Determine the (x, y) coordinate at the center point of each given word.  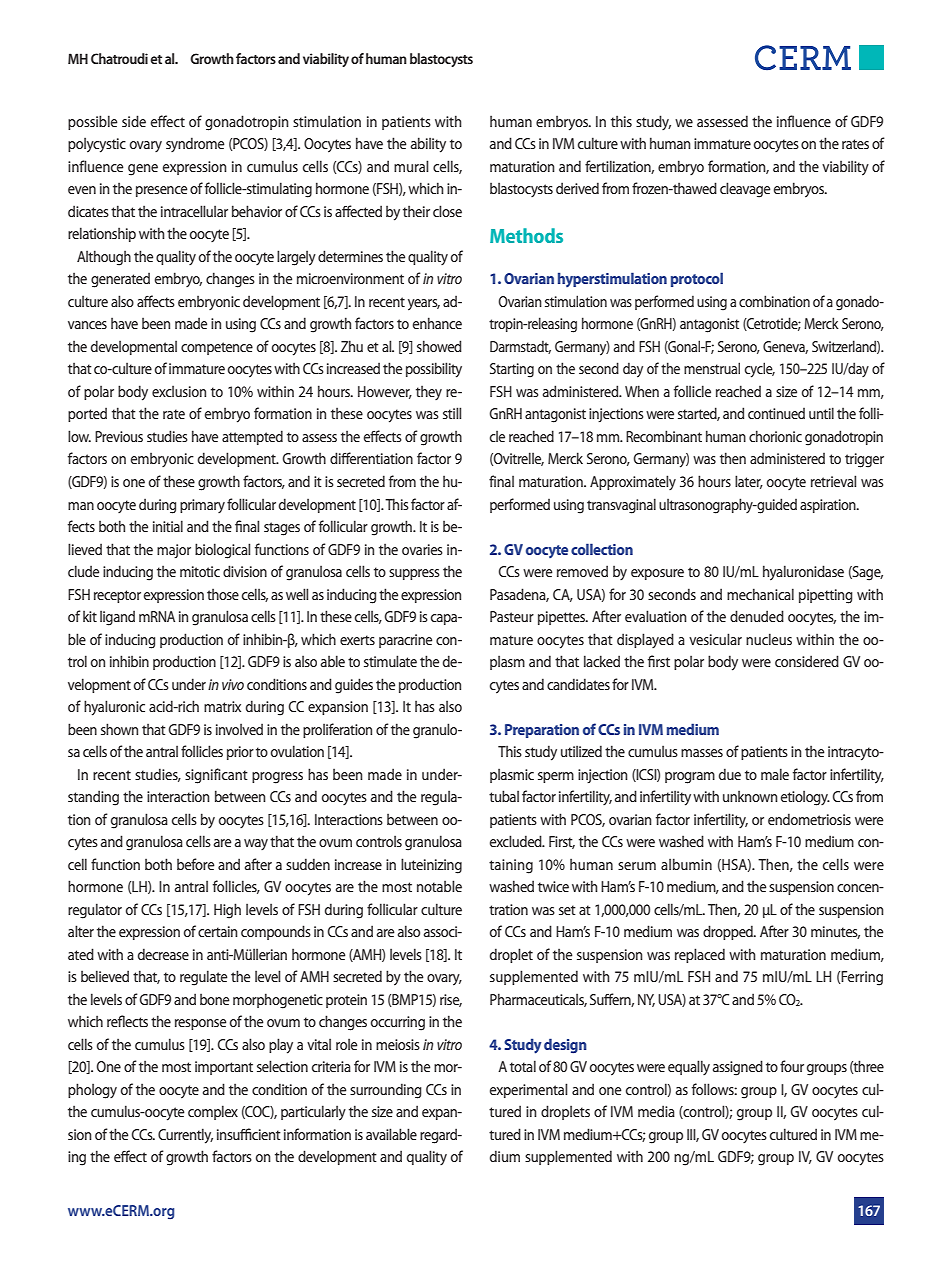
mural (411, 166)
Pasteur (512, 616)
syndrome (195, 145)
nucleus (769, 639)
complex (213, 1112)
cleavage (745, 190)
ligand (117, 618)
